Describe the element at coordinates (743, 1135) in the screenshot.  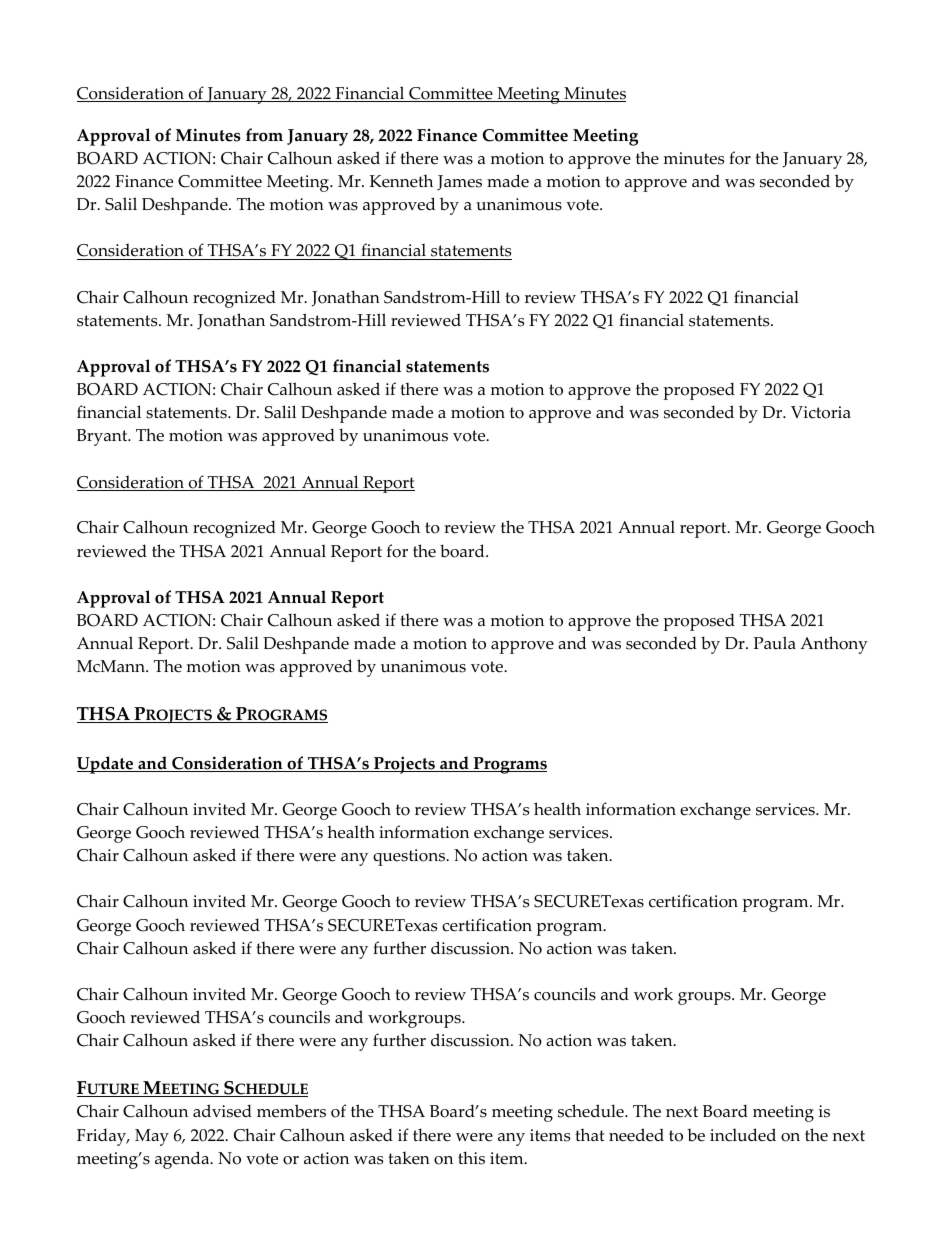
I see `included` at that location.
